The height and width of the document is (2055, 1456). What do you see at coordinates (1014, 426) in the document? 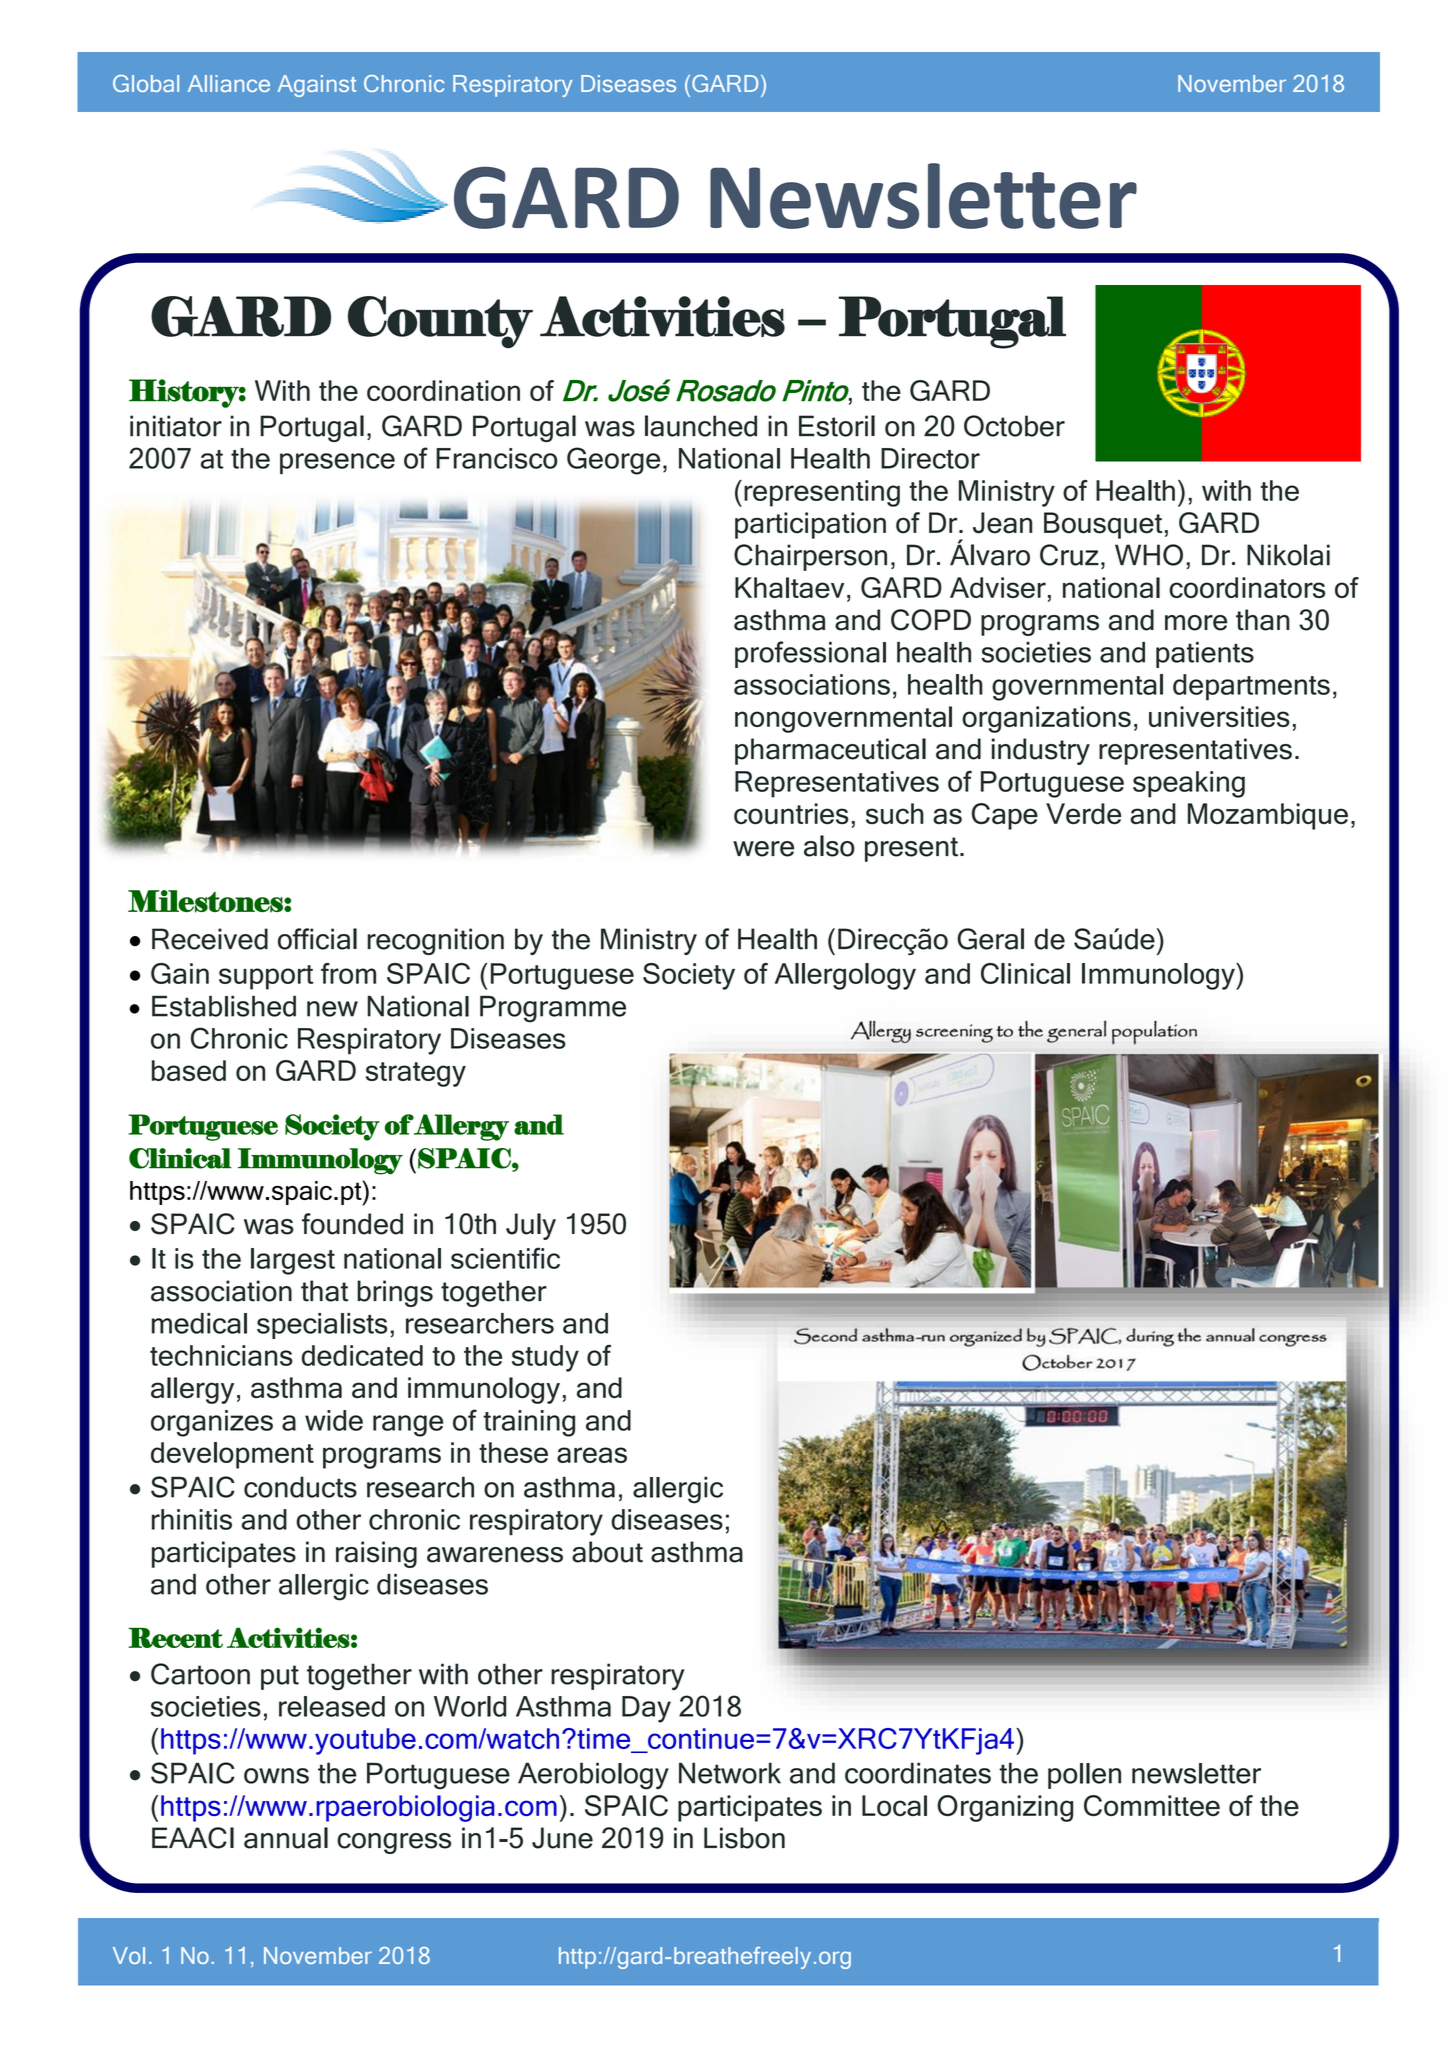
I see `October` at bounding box center [1014, 426].
